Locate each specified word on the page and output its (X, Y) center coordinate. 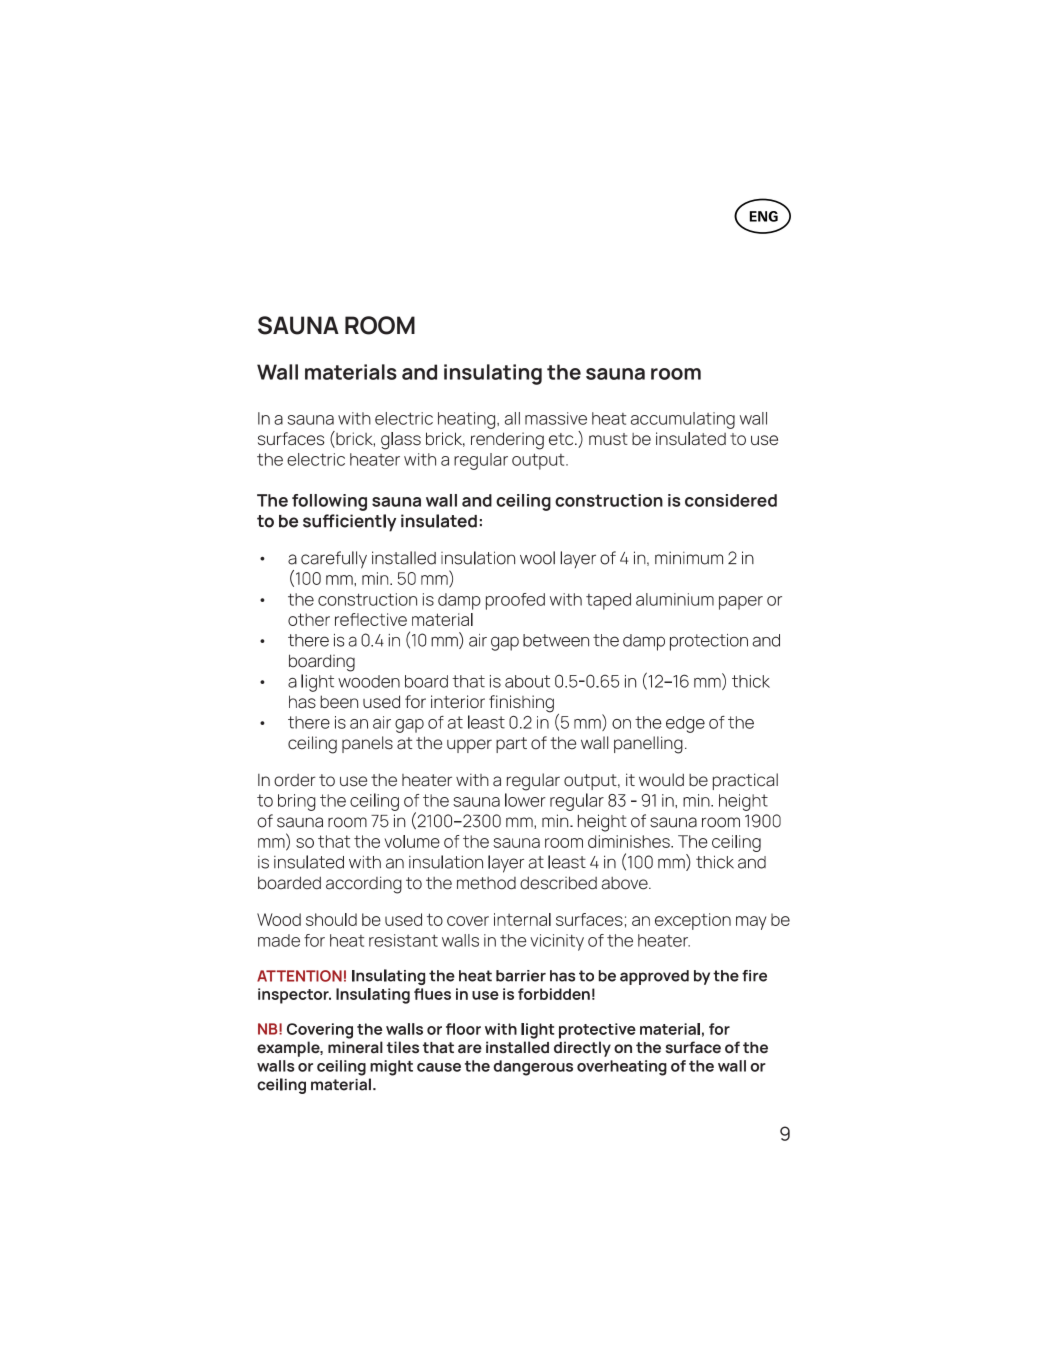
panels (367, 744)
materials (351, 372)
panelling (648, 745)
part (511, 745)
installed (517, 1047)
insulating (493, 374)
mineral (355, 1047)
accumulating (683, 420)
